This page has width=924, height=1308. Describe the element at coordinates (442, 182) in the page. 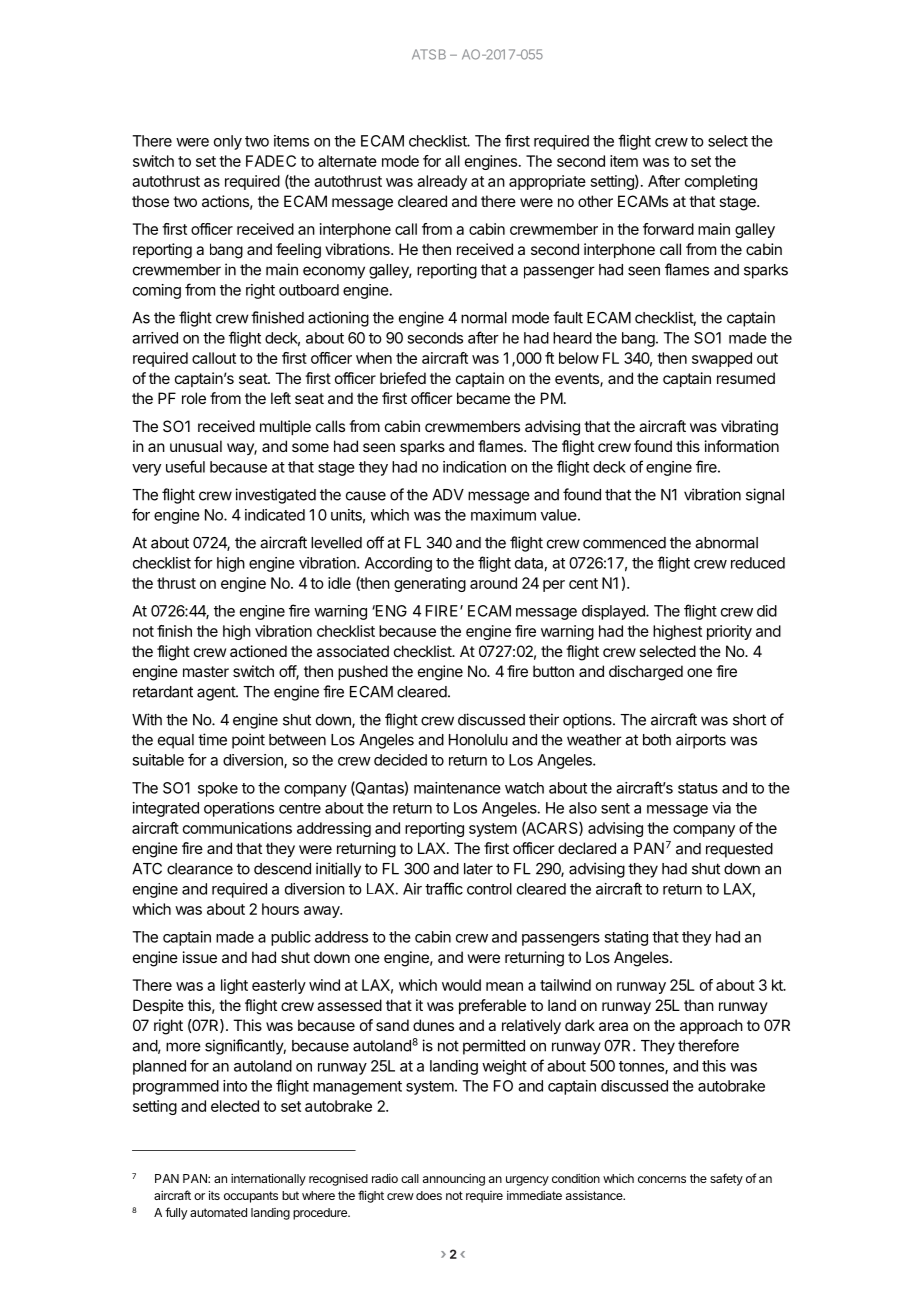

I see `already` at that location.
